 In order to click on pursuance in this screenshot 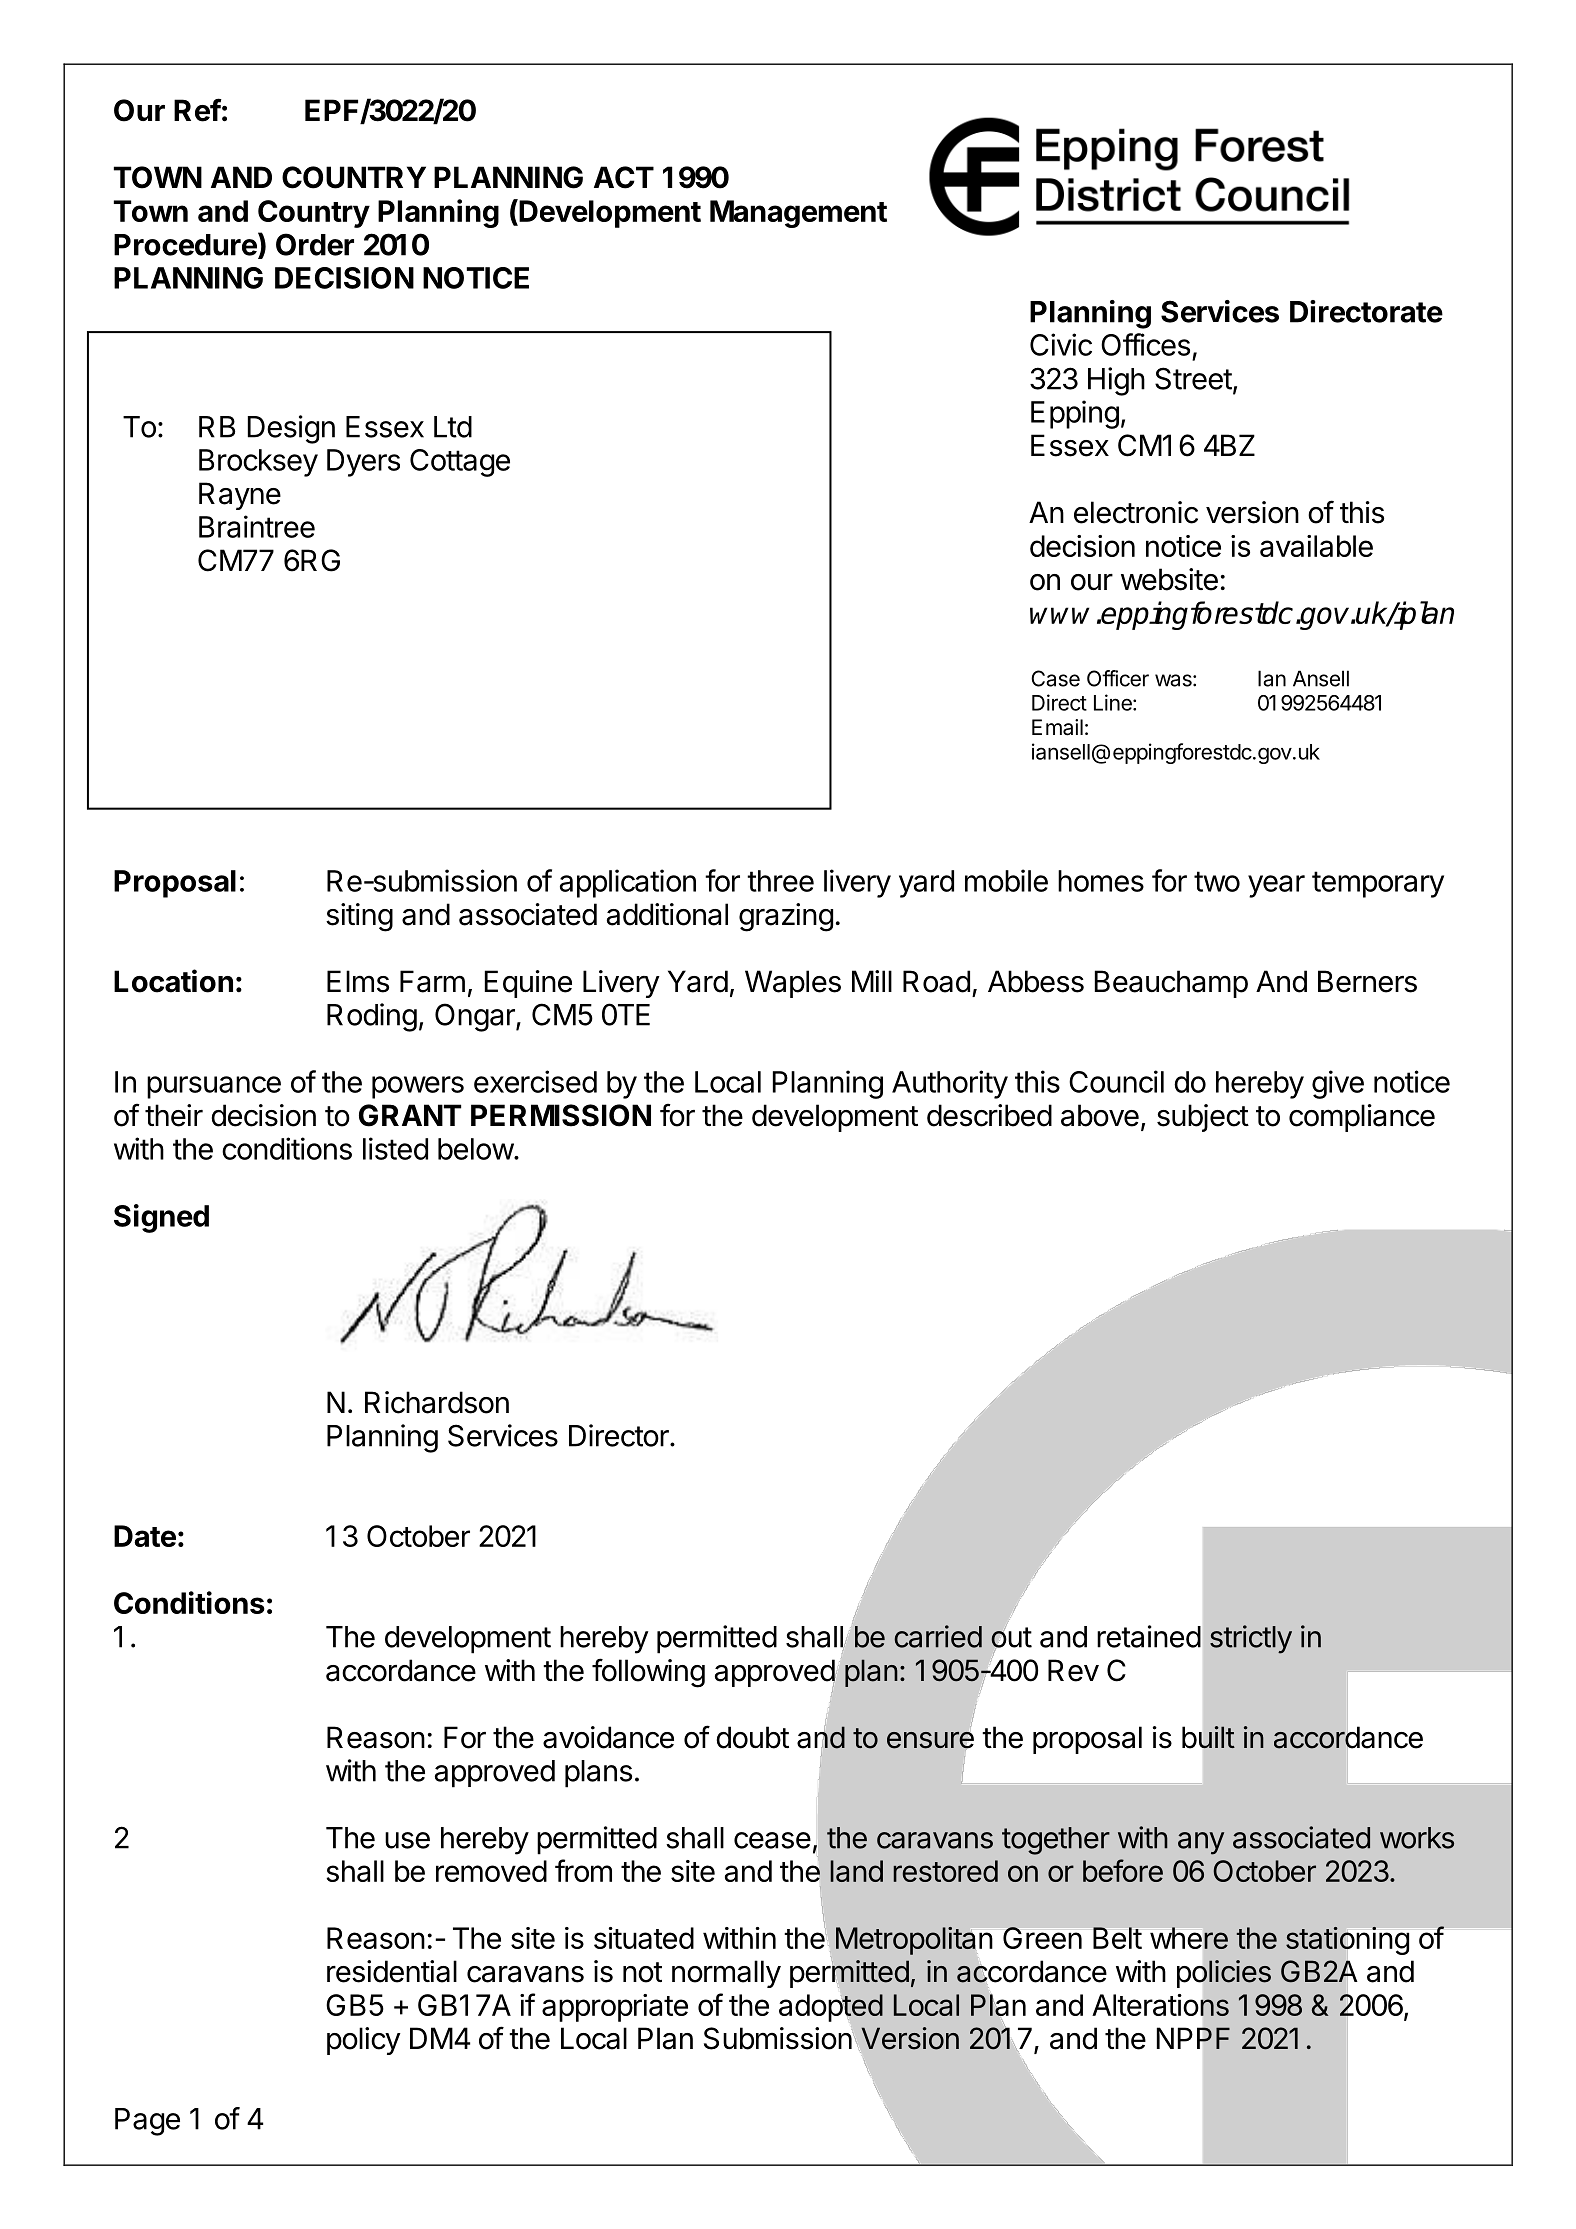, I will do `click(214, 1087)`.
